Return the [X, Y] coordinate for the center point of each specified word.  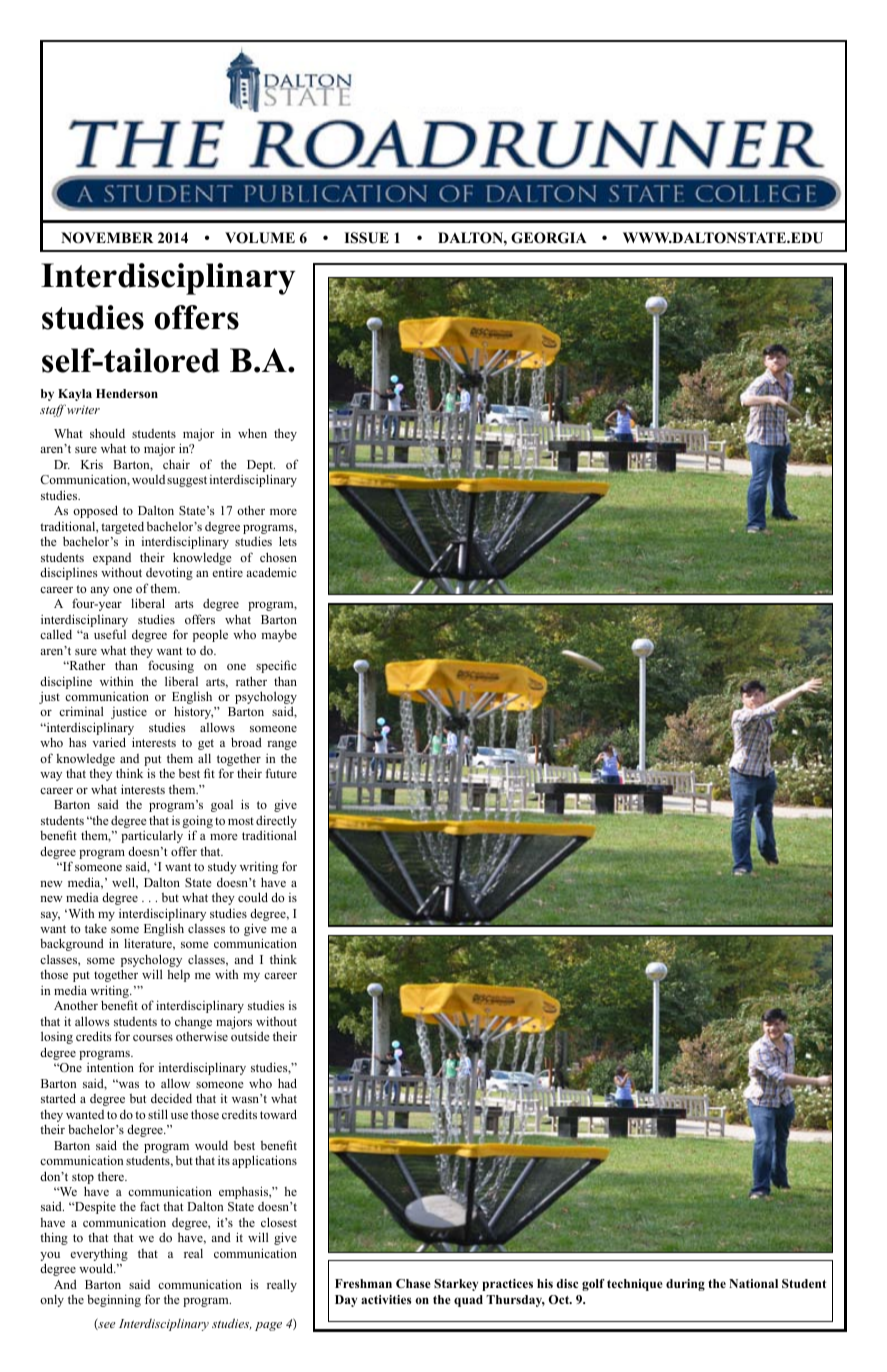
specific [276, 666]
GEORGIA [549, 238]
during [685, 1285]
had [287, 1083]
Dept [261, 467]
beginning [114, 1300]
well [124, 883]
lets [288, 541]
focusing [171, 666]
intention [110, 1067]
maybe [279, 636]
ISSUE [366, 238]
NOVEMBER [107, 238]
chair [176, 464]
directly [276, 823]
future [281, 773]
